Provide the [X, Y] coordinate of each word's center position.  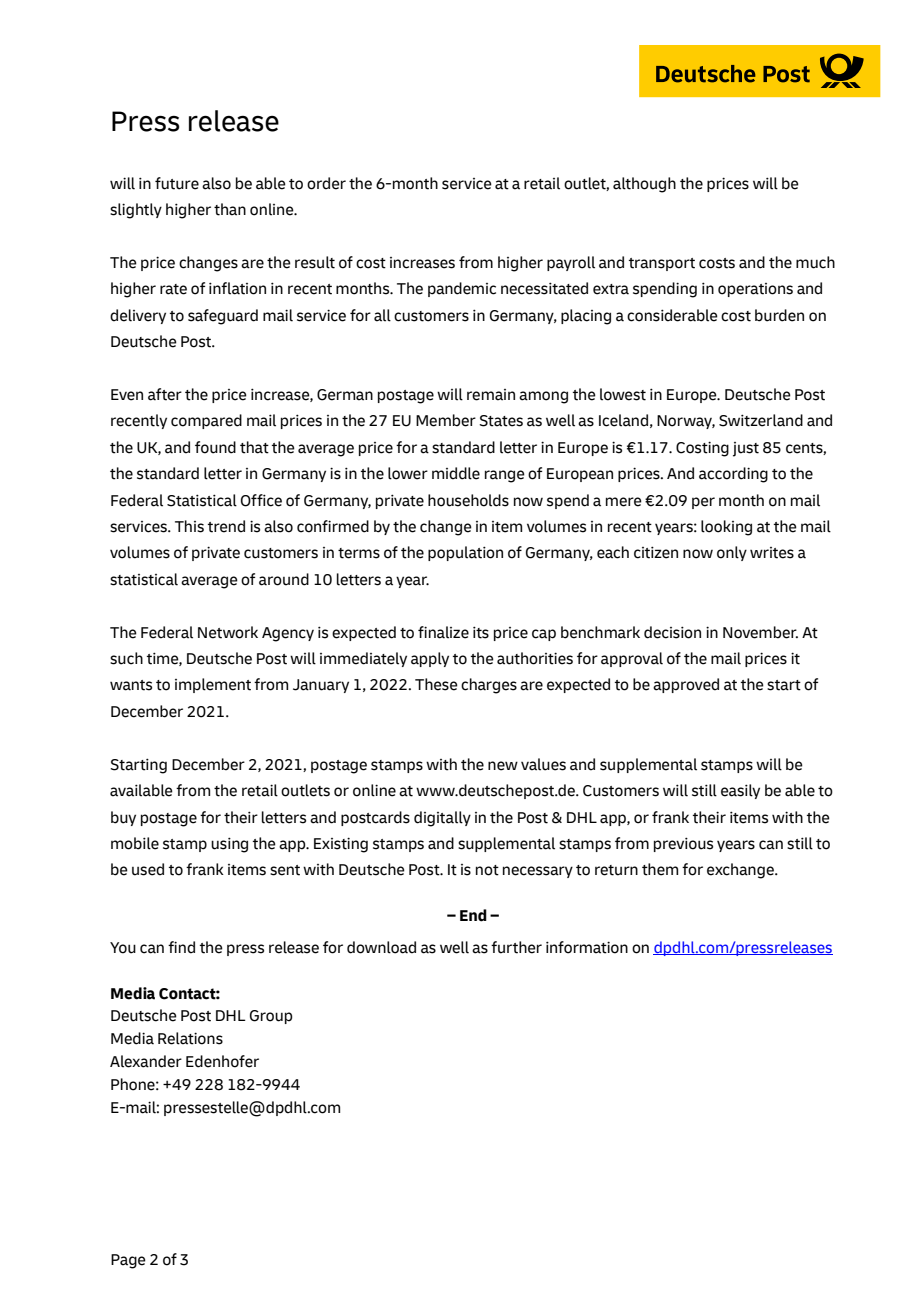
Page [128, 1261]
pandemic [462, 289]
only [732, 553]
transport [662, 264]
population [465, 553]
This [189, 526]
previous [683, 844]
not [487, 870]
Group [271, 1017]
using [229, 845]
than [230, 209]
